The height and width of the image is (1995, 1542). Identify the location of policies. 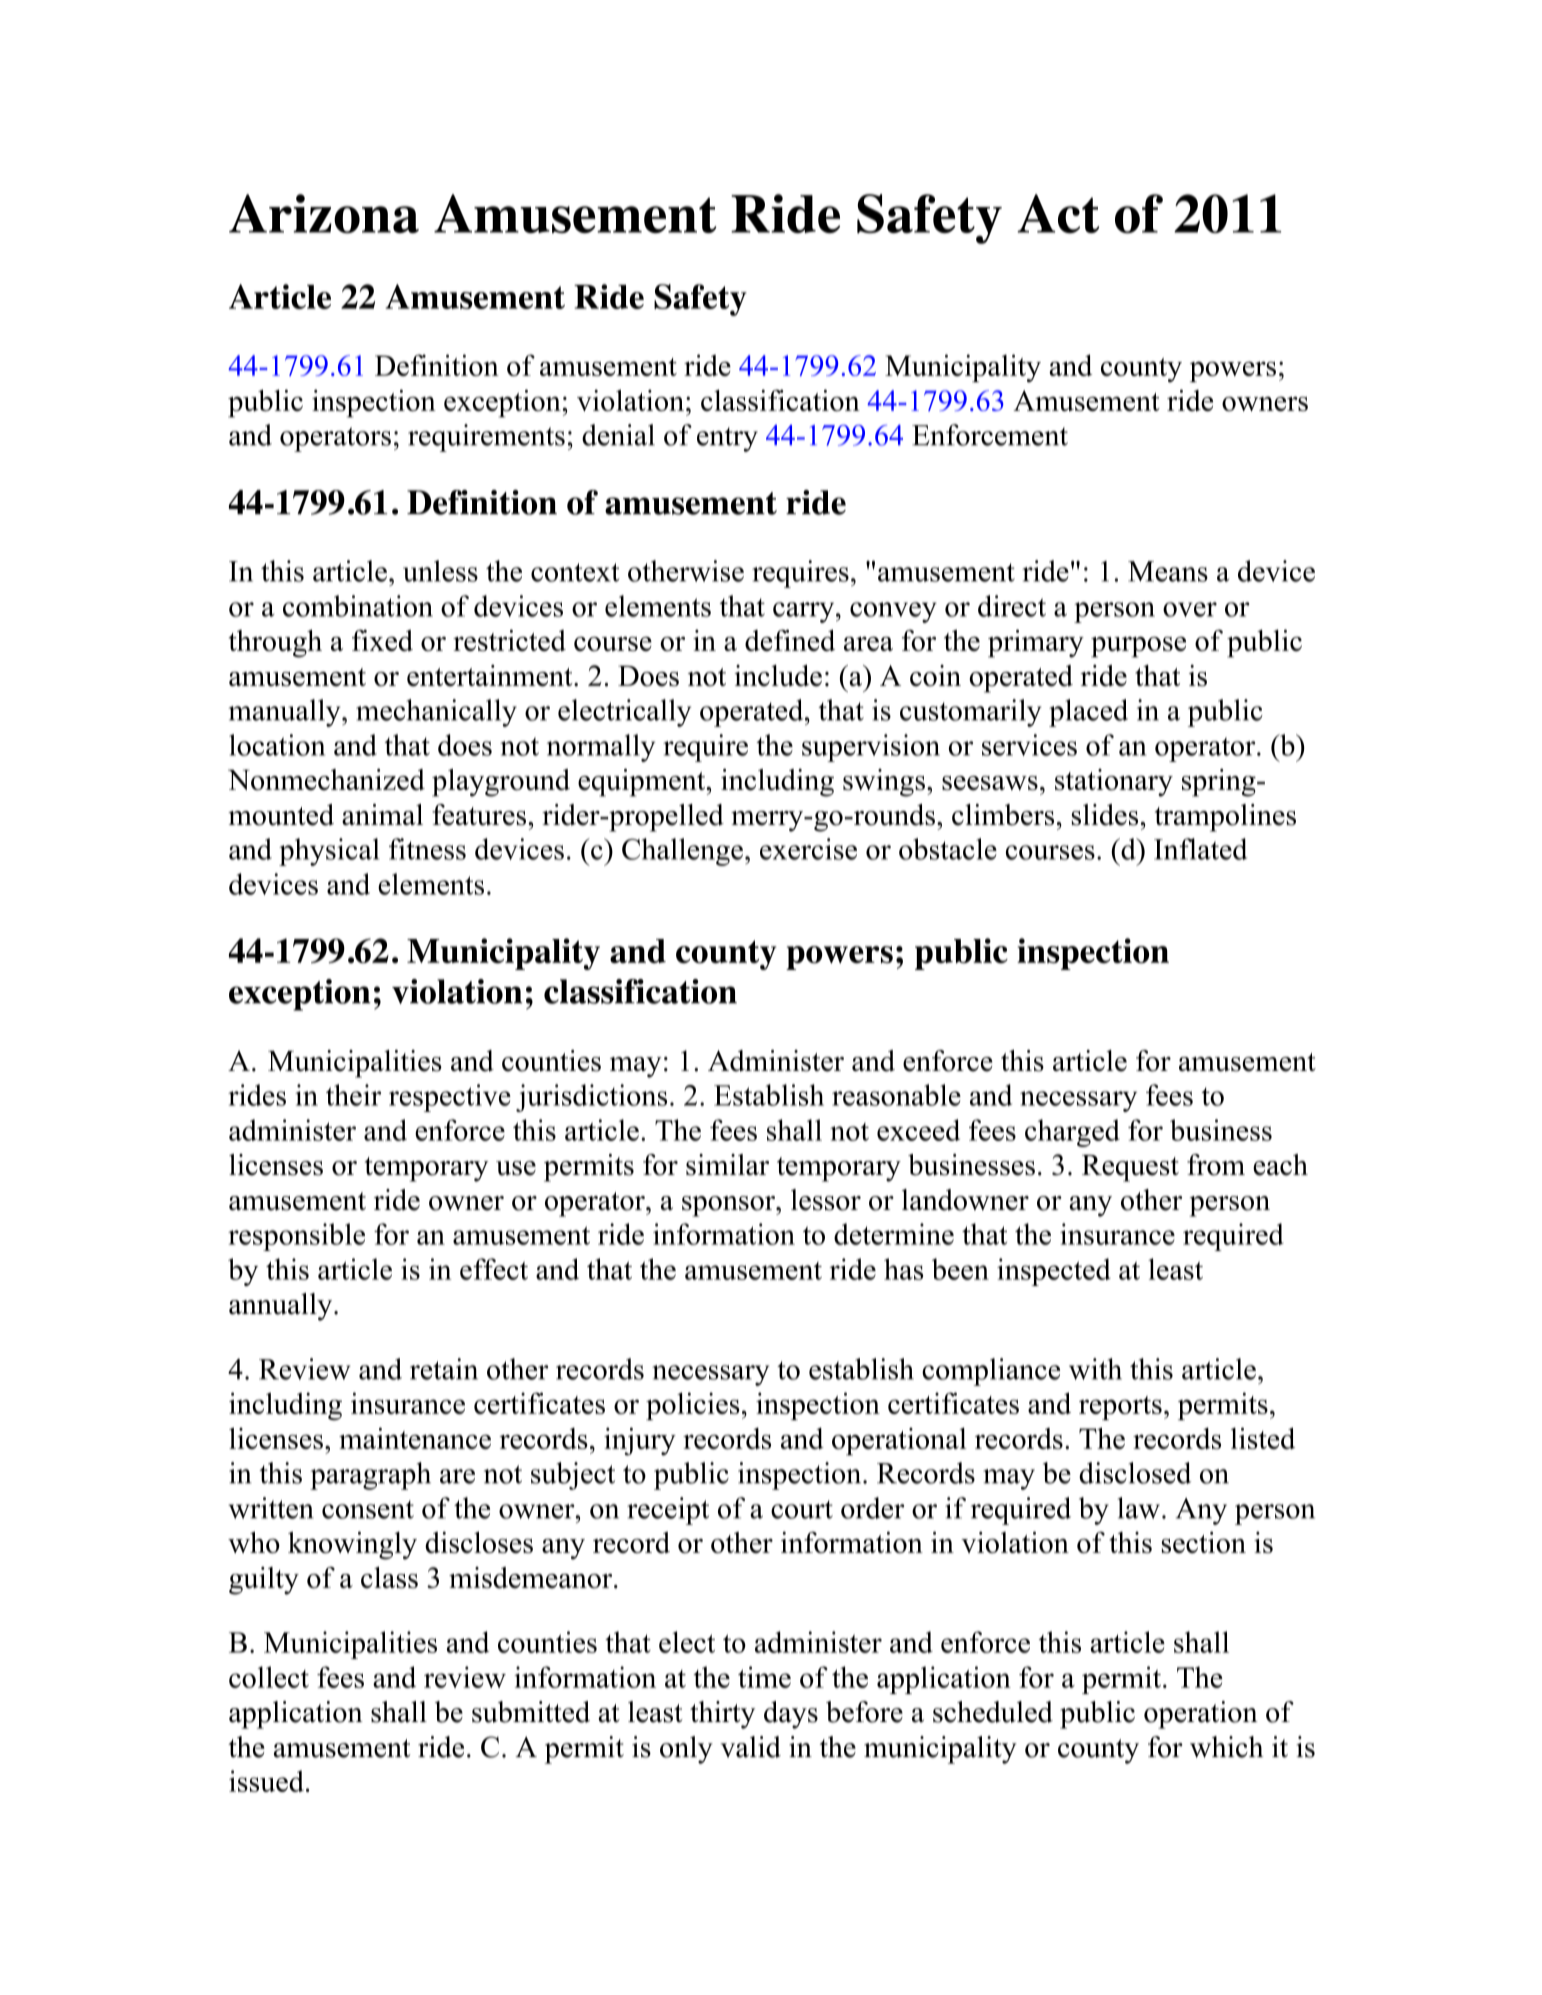
(693, 1406).
